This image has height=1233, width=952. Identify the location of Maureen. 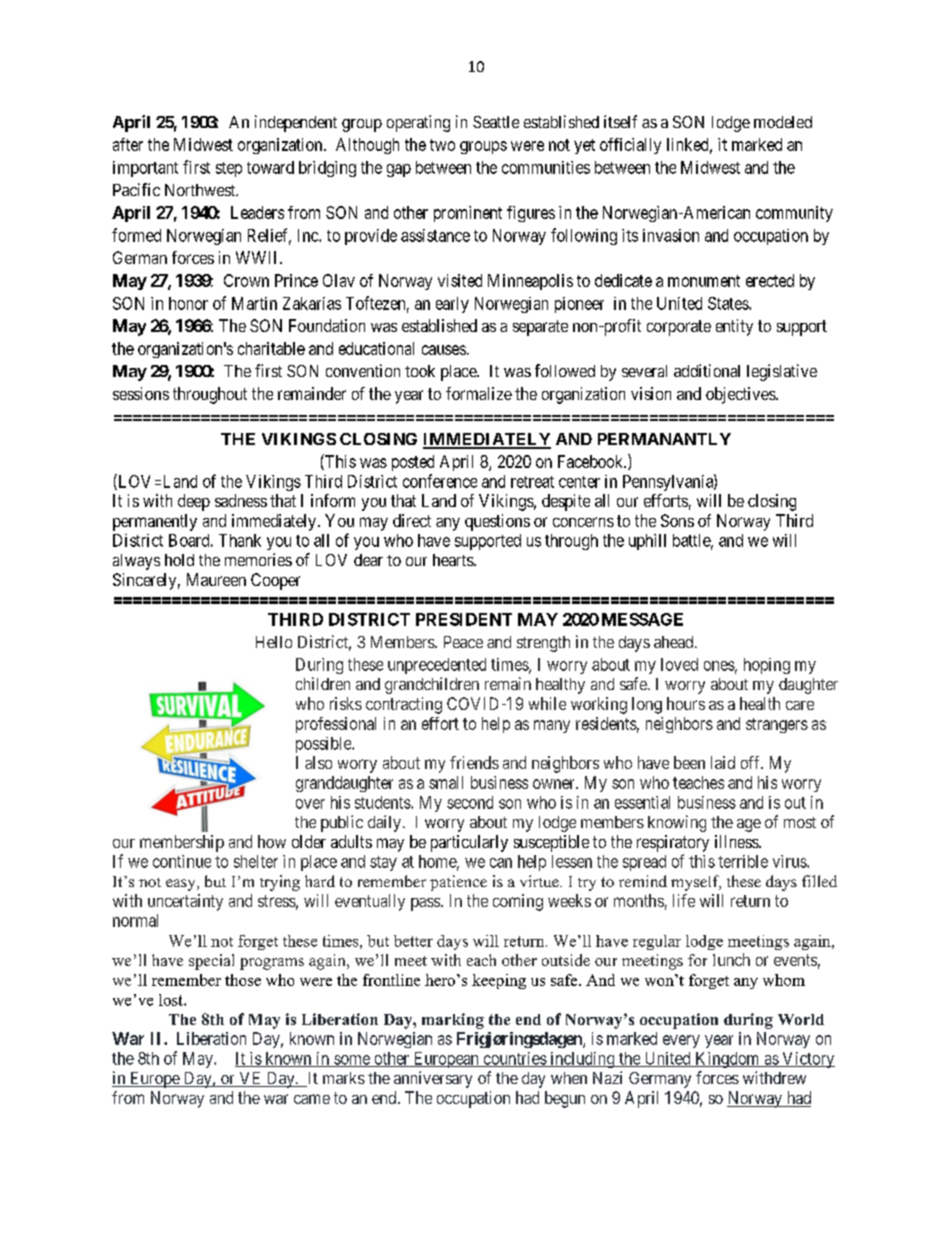
(216, 579).
